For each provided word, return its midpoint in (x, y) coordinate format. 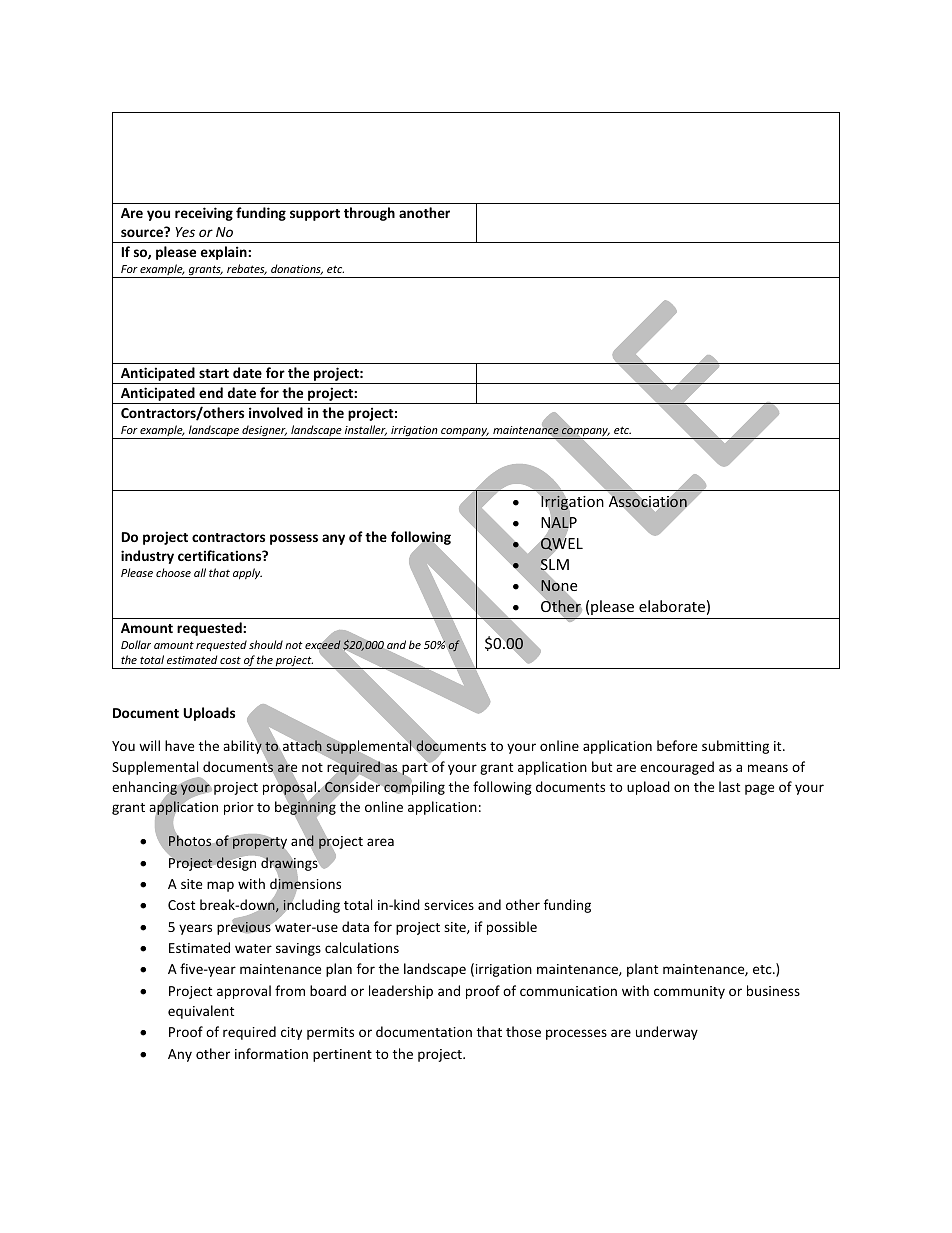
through (369, 214)
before (677, 745)
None (559, 586)
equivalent (201, 1012)
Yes (185, 232)
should (266, 644)
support (315, 215)
